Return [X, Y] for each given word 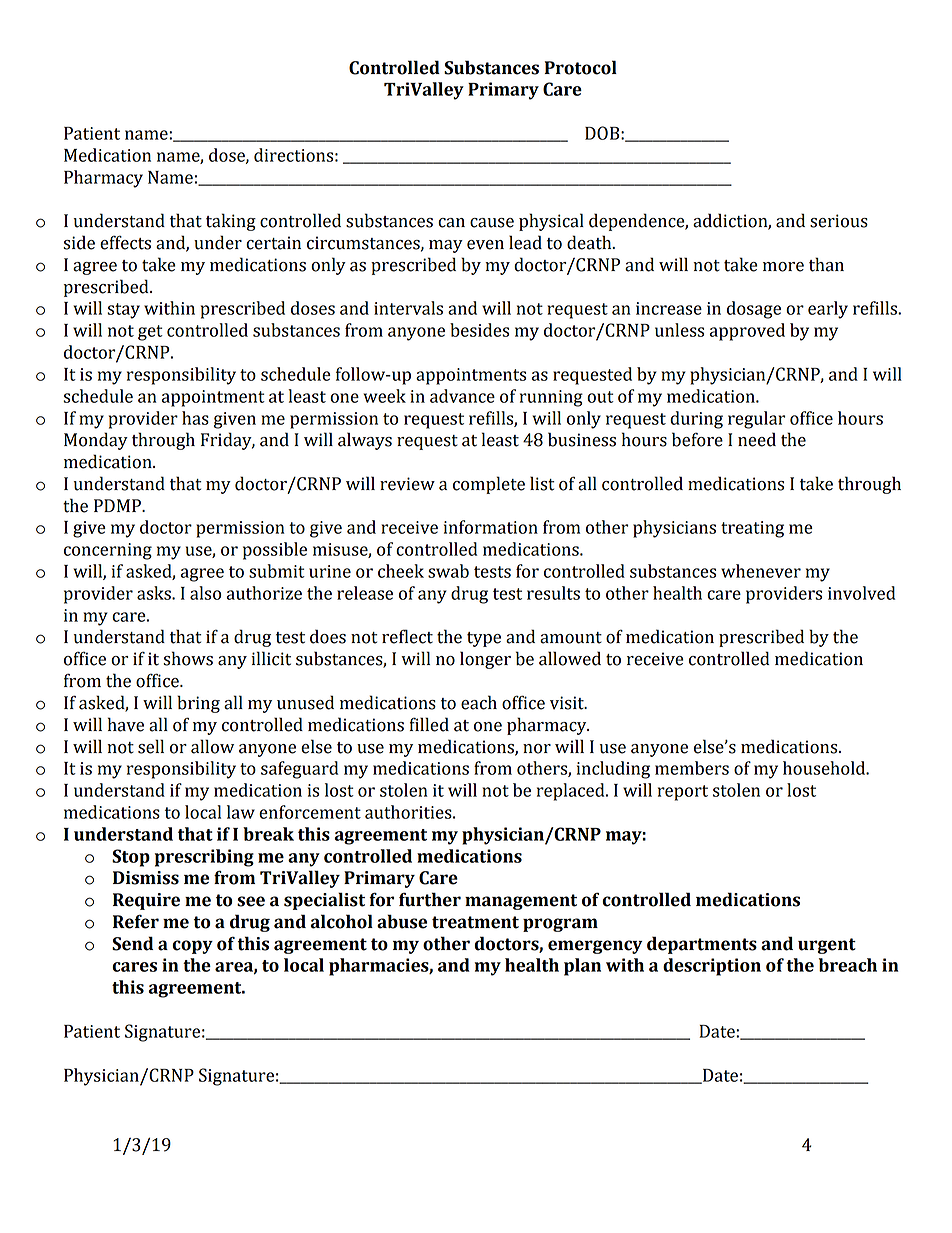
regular [756, 420]
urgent [827, 946]
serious [839, 221]
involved [861, 593]
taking [231, 222]
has [195, 418]
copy [192, 947]
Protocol [580, 67]
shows [188, 658]
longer [485, 660]
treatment [475, 922]
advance [462, 396]
